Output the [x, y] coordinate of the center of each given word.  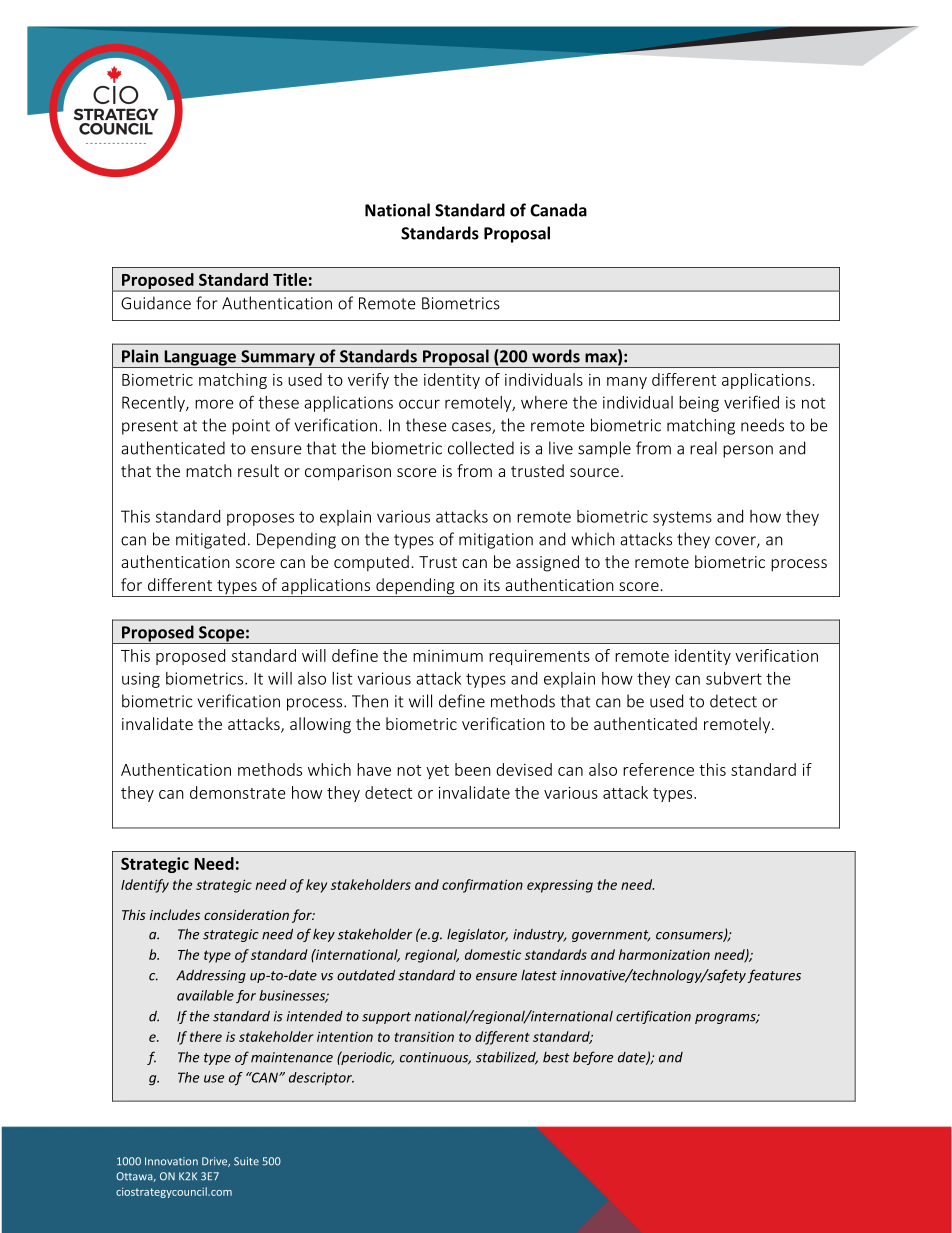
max [602, 359]
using [141, 680]
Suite [246, 1161]
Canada [558, 210]
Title [290, 279]
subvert [734, 678]
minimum [448, 656]
